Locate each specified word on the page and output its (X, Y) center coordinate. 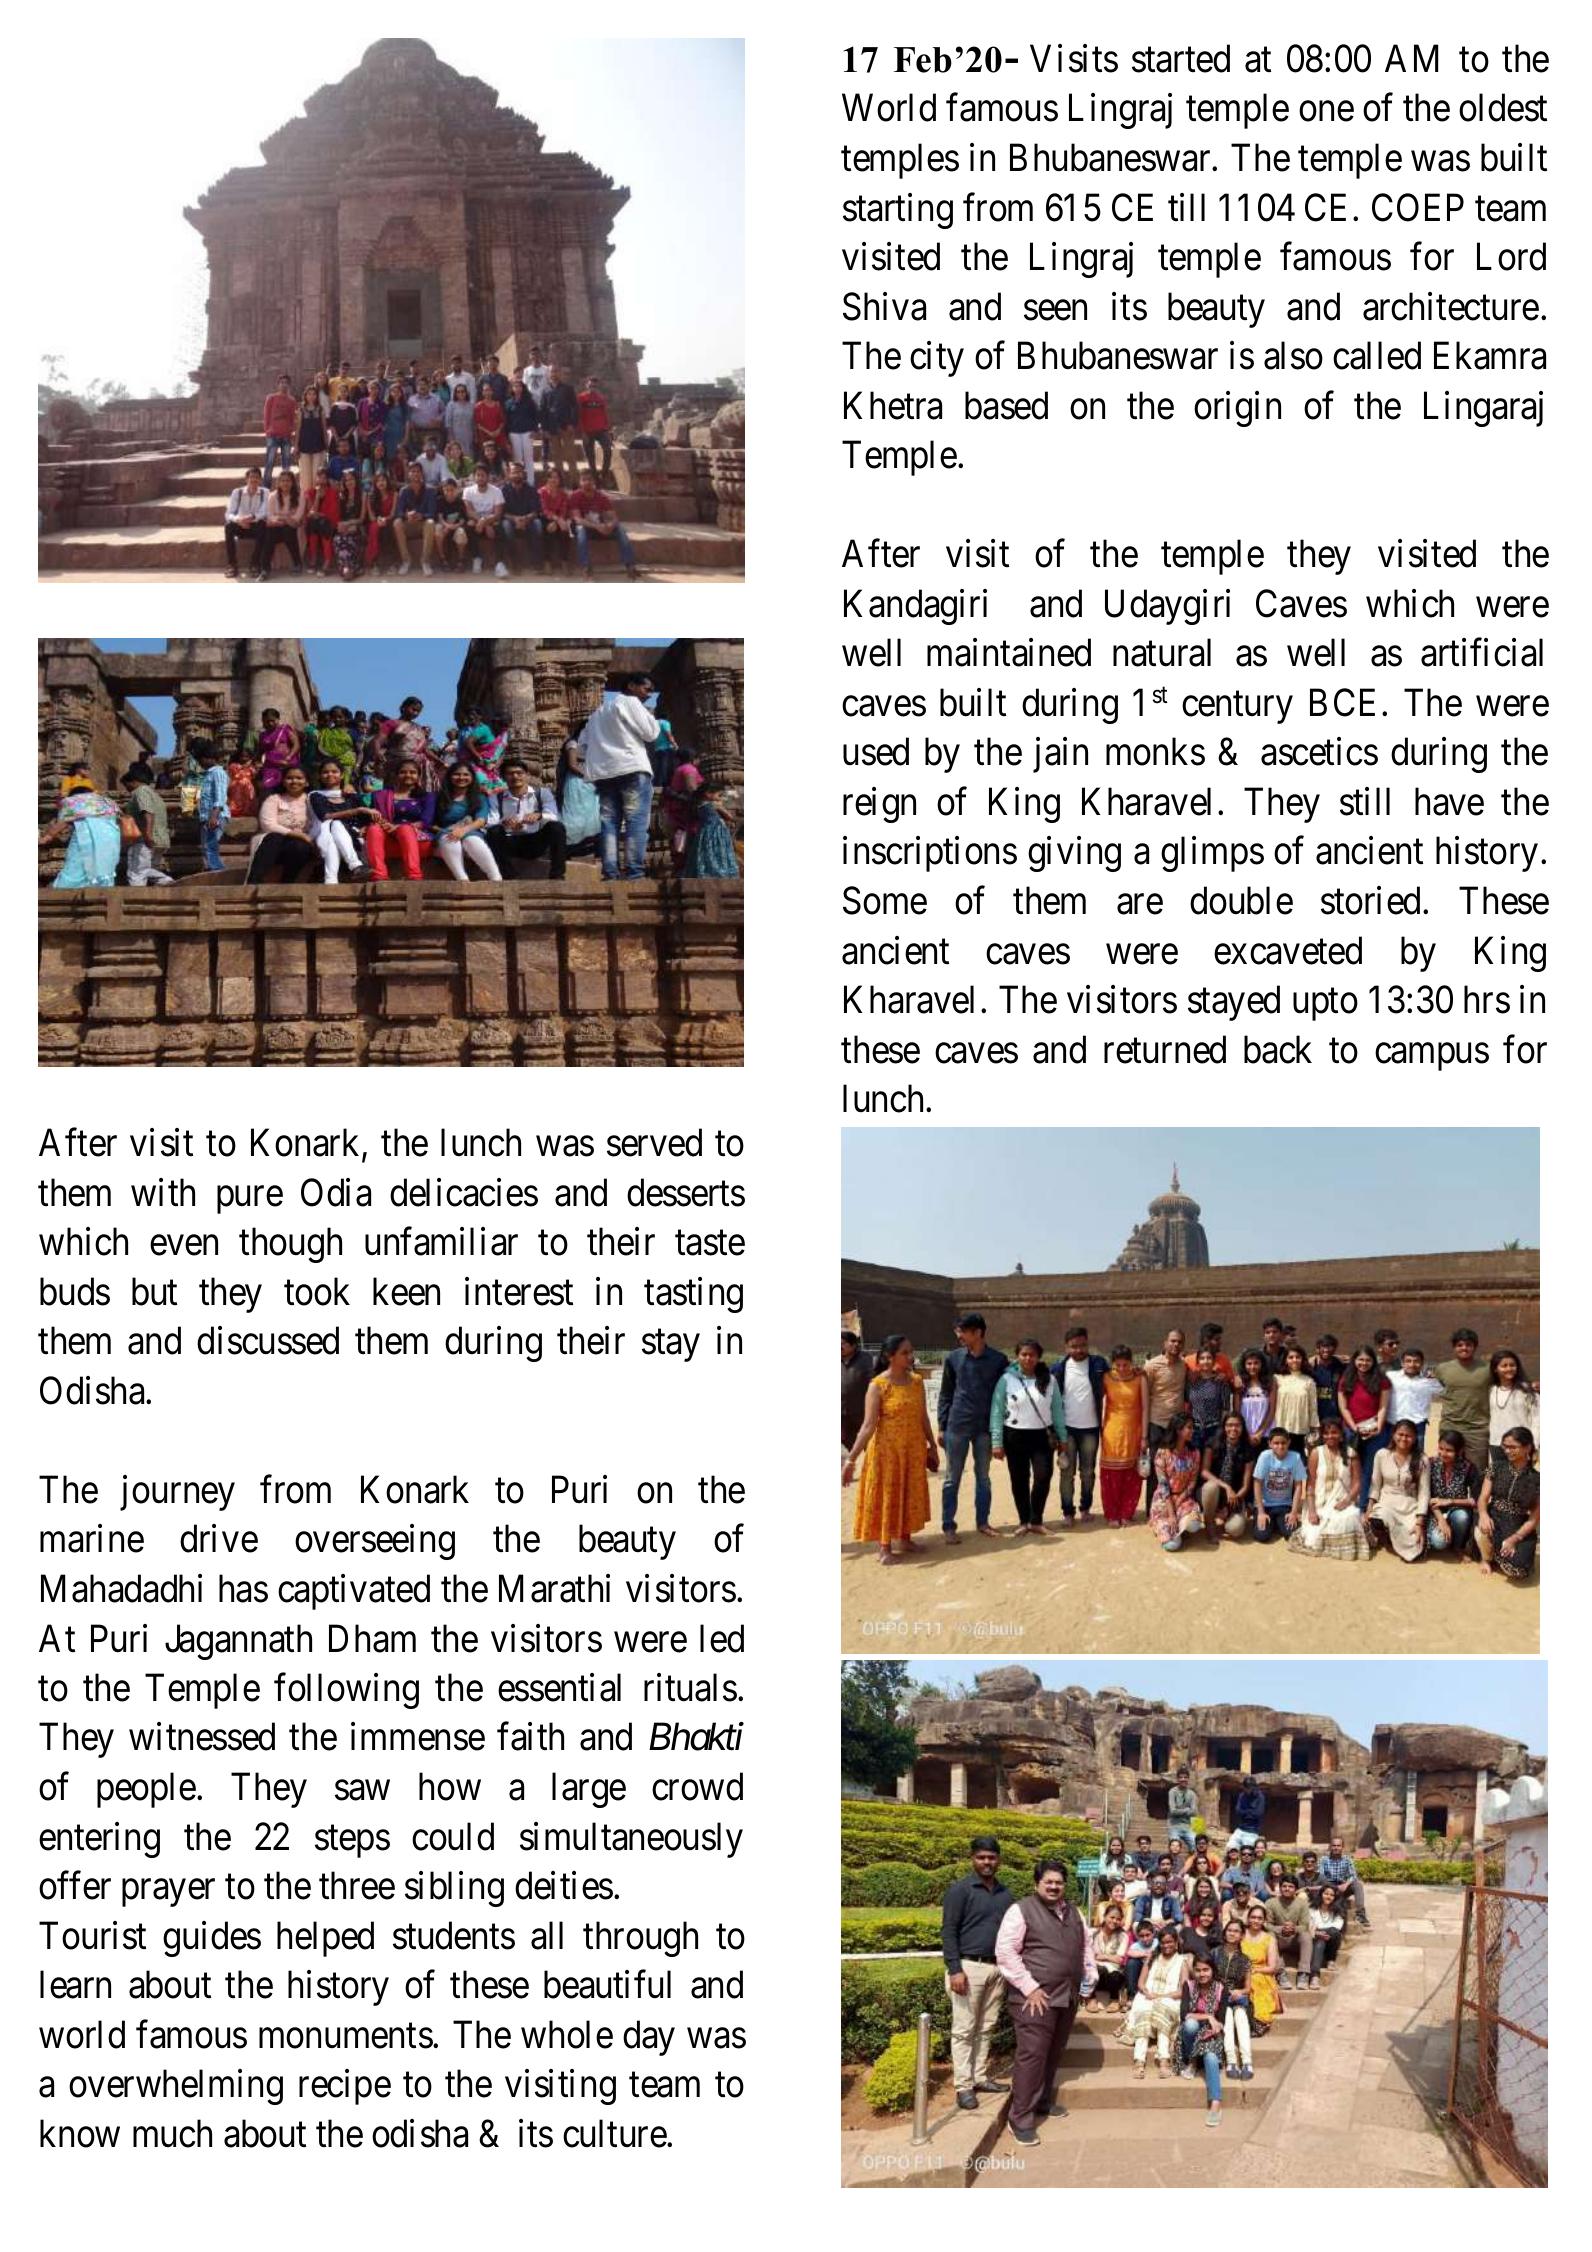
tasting (693, 1295)
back (1278, 1049)
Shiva (884, 306)
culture (615, 2133)
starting (898, 211)
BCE (1342, 703)
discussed (268, 1341)
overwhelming (176, 2087)
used (876, 752)
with (163, 1192)
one (1326, 112)
